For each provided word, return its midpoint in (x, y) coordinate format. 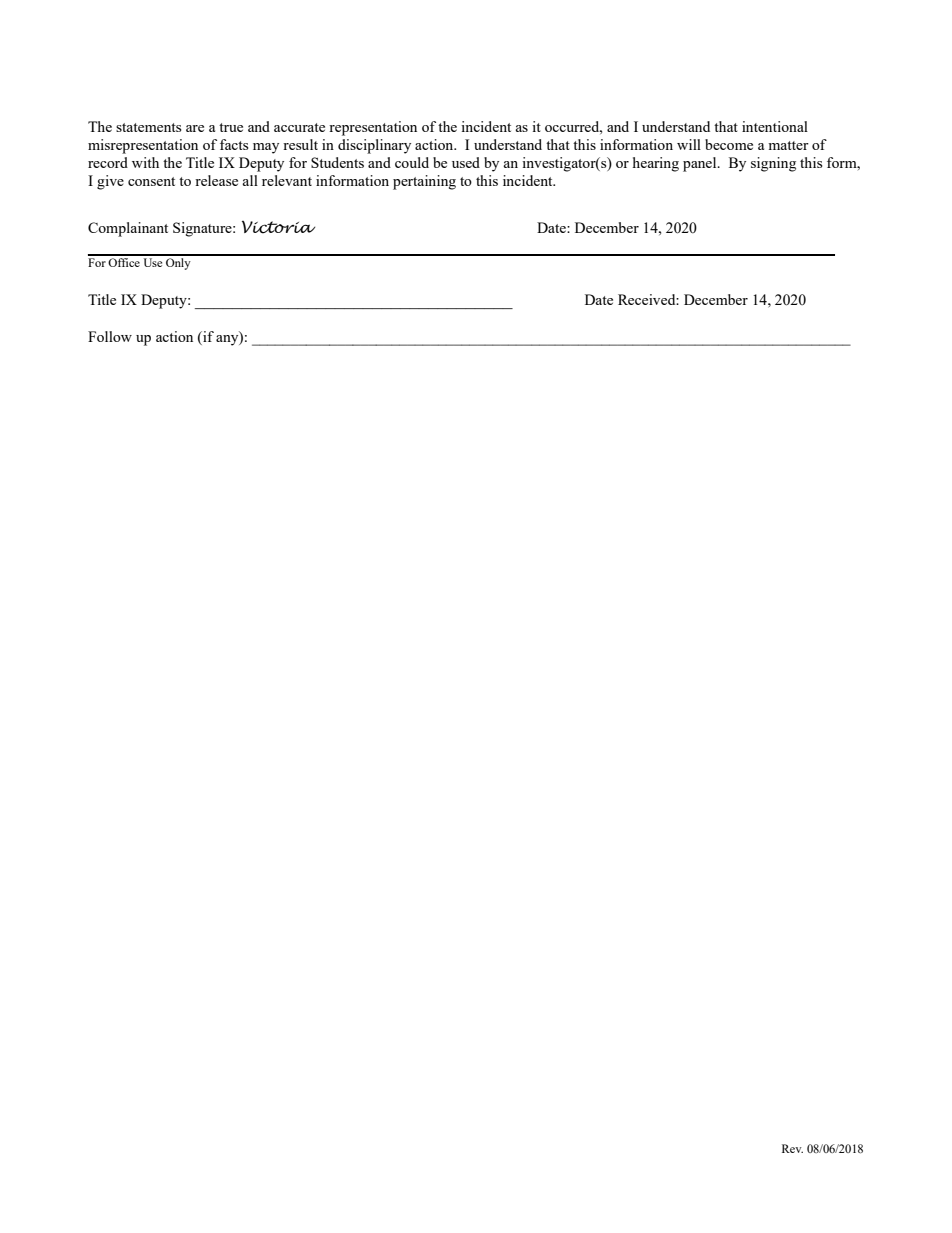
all (250, 180)
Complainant (128, 229)
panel (701, 164)
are (195, 128)
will (689, 144)
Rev (792, 1148)
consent (151, 181)
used (466, 162)
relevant (287, 180)
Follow (110, 336)
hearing (656, 164)
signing (773, 164)
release (216, 180)
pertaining (424, 182)
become (729, 144)
